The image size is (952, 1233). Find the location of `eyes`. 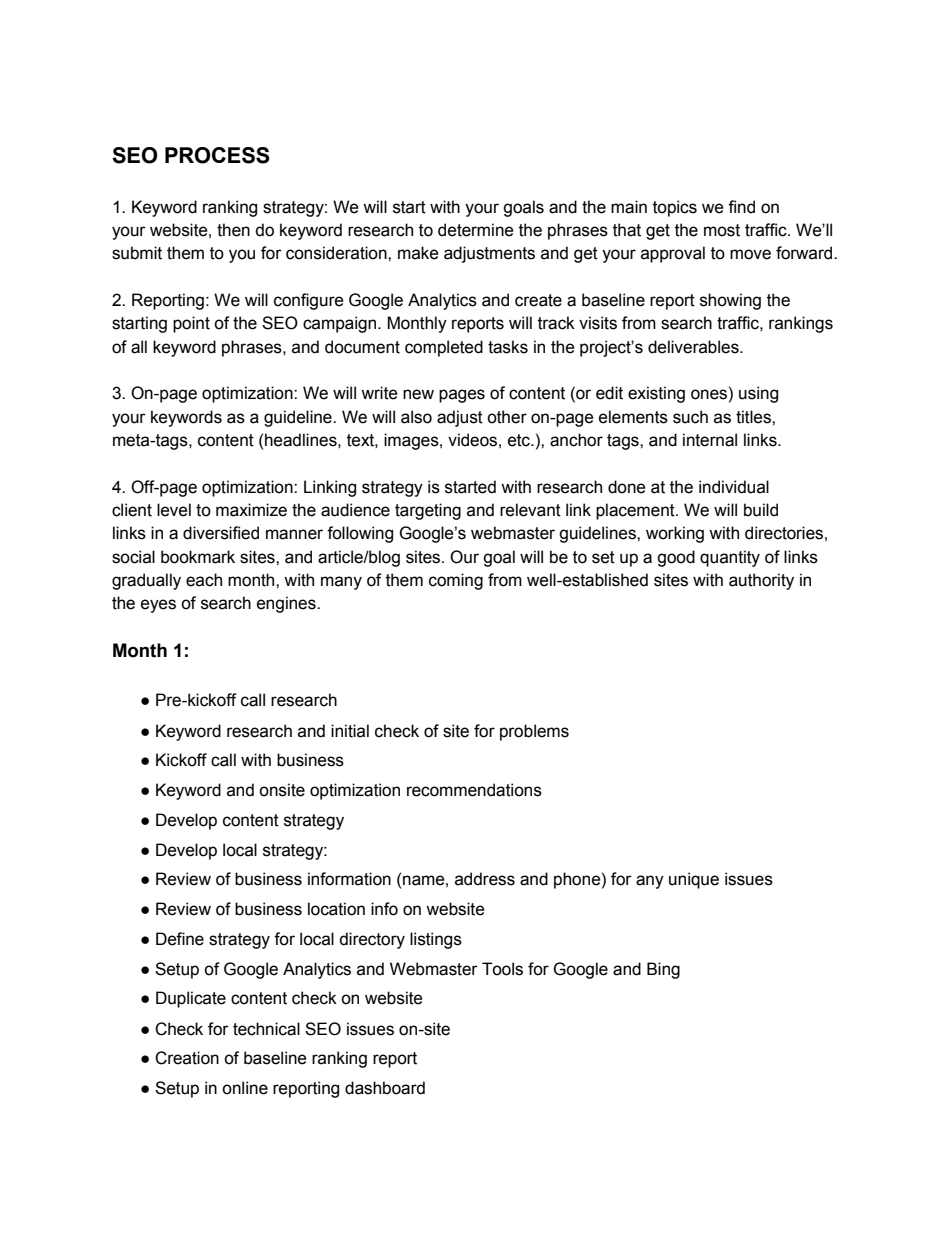

eyes is located at coordinates (158, 606).
